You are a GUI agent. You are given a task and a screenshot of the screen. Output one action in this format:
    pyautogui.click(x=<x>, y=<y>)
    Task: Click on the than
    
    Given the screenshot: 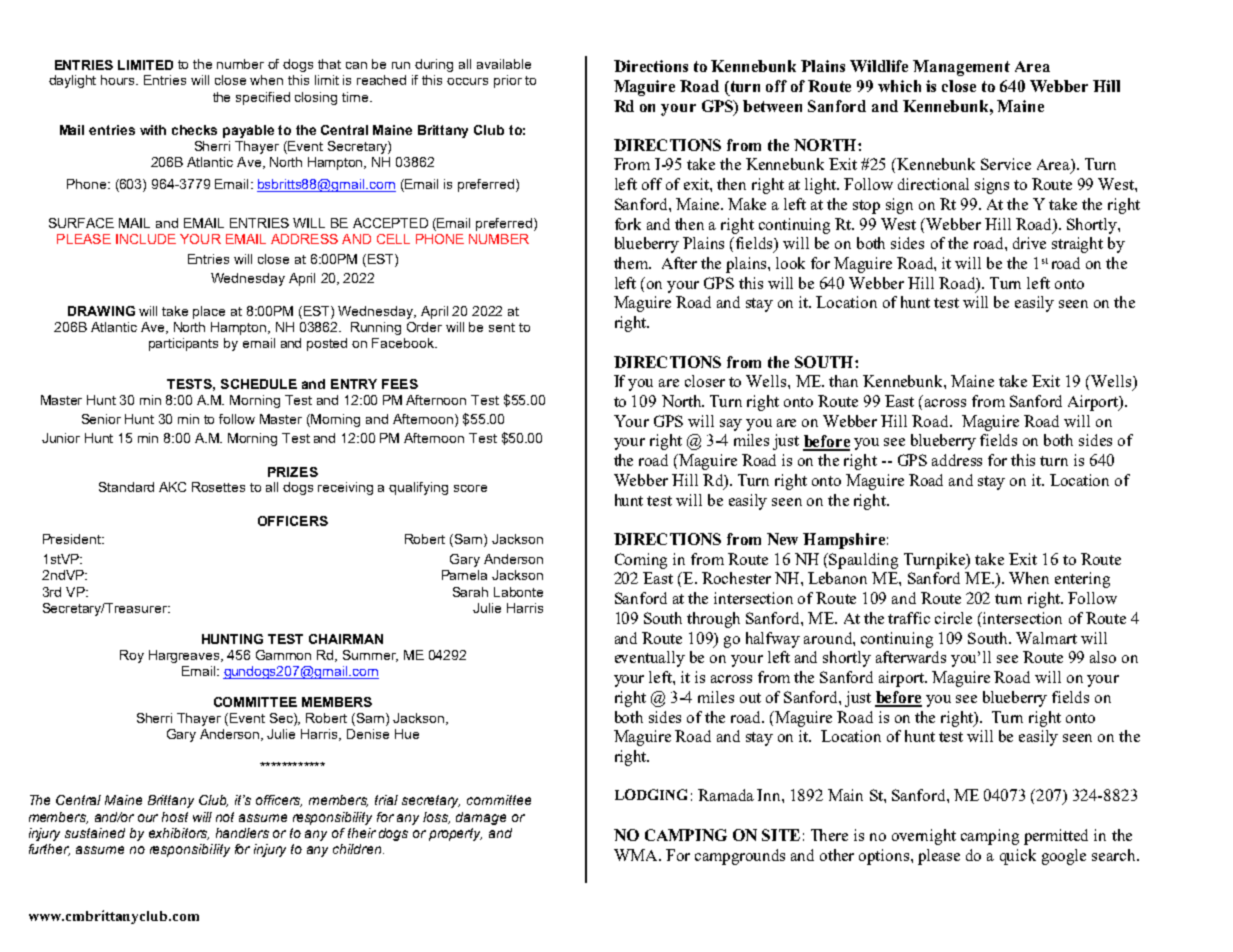 What is the action you would take?
    pyautogui.click(x=843, y=381)
